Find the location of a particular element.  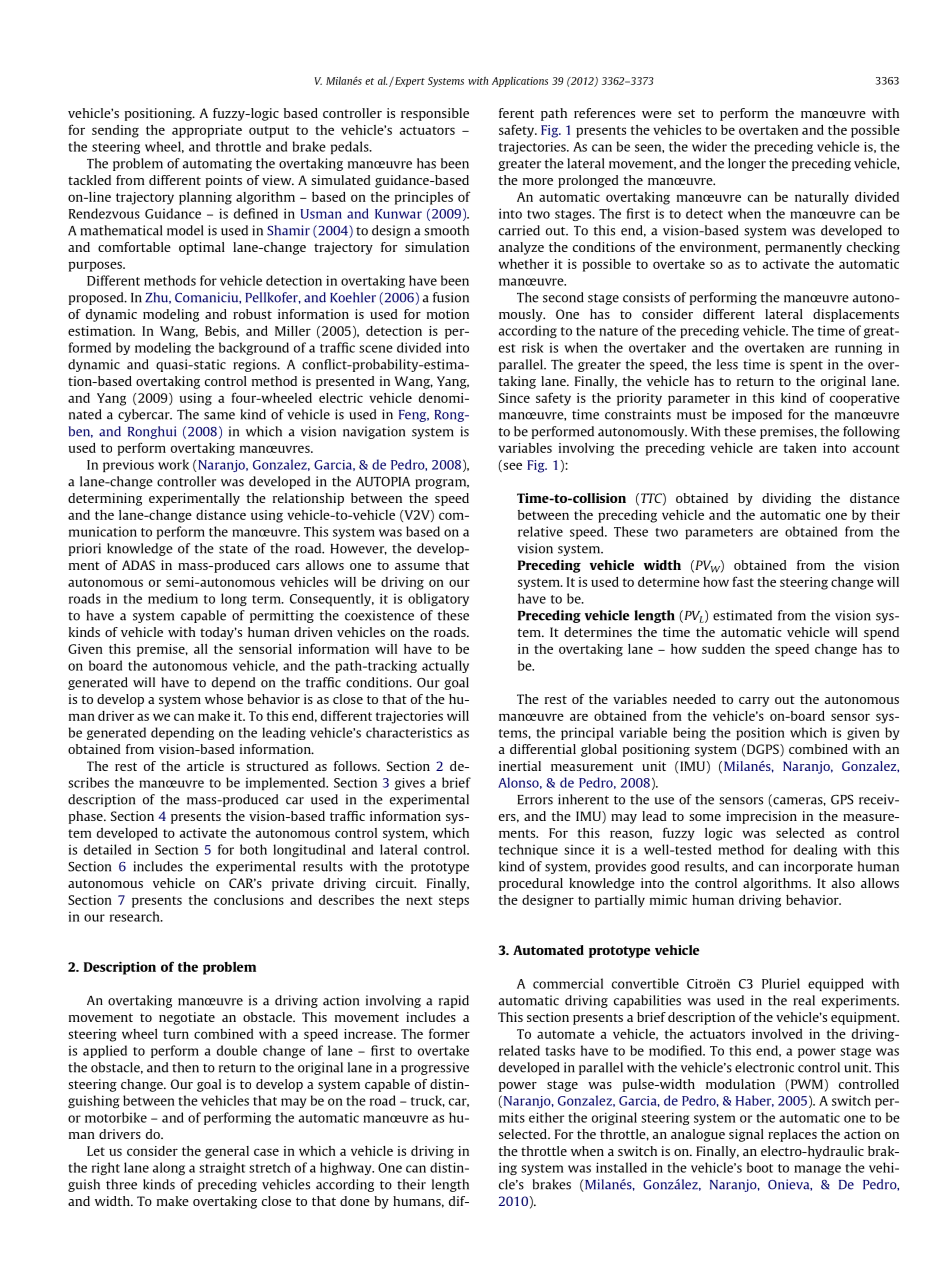

sudden is located at coordinates (723, 649).
